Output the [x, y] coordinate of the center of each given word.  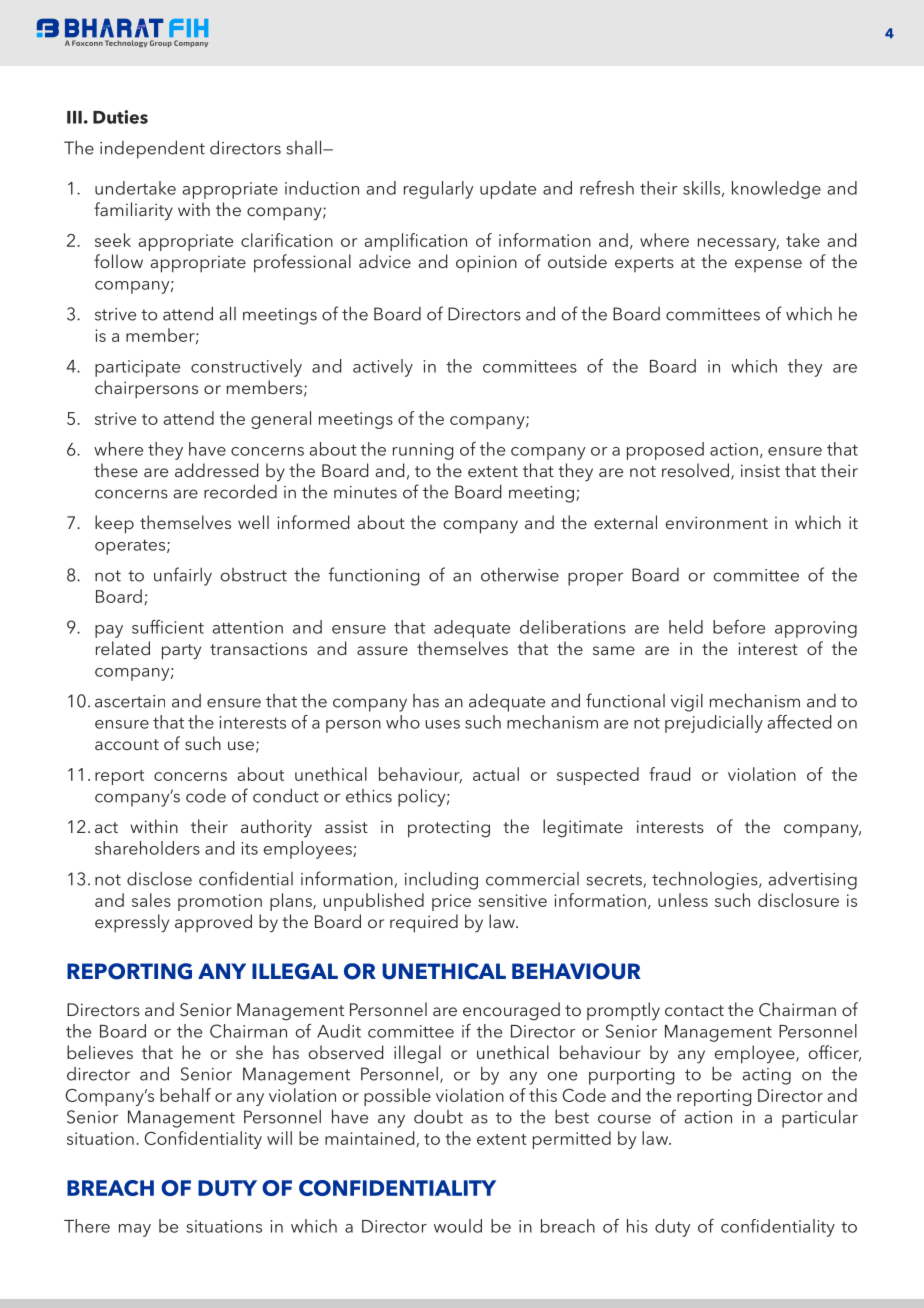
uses [443, 724]
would [458, 1226]
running [423, 451]
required [424, 923]
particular [820, 1119]
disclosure [798, 900]
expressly [132, 923]
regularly [438, 190]
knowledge [776, 190]
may [135, 1230]
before [739, 627]
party [181, 652]
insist [760, 470]
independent [152, 149]
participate [137, 368]
